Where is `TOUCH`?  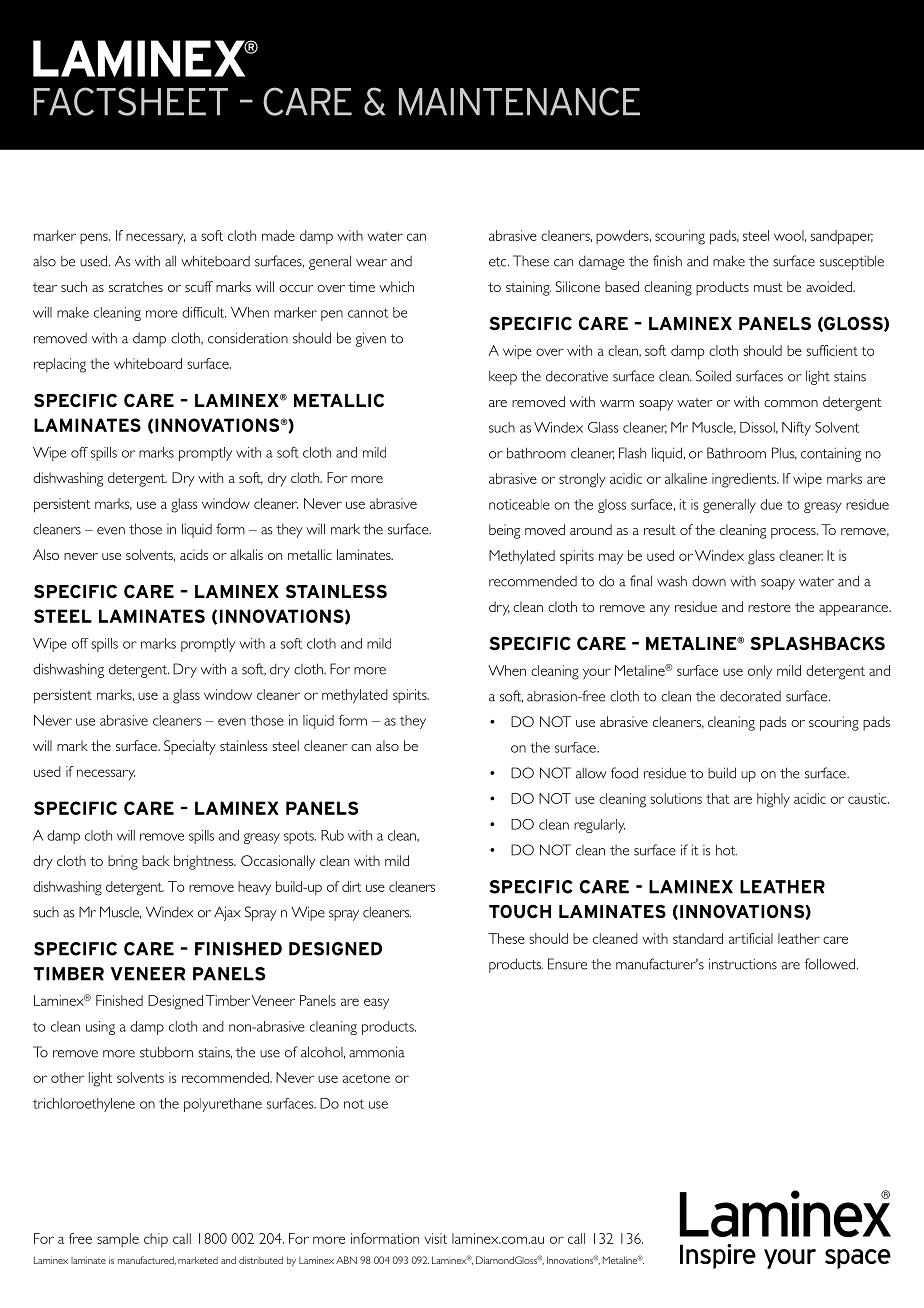
TOUCH is located at coordinates (520, 911).
